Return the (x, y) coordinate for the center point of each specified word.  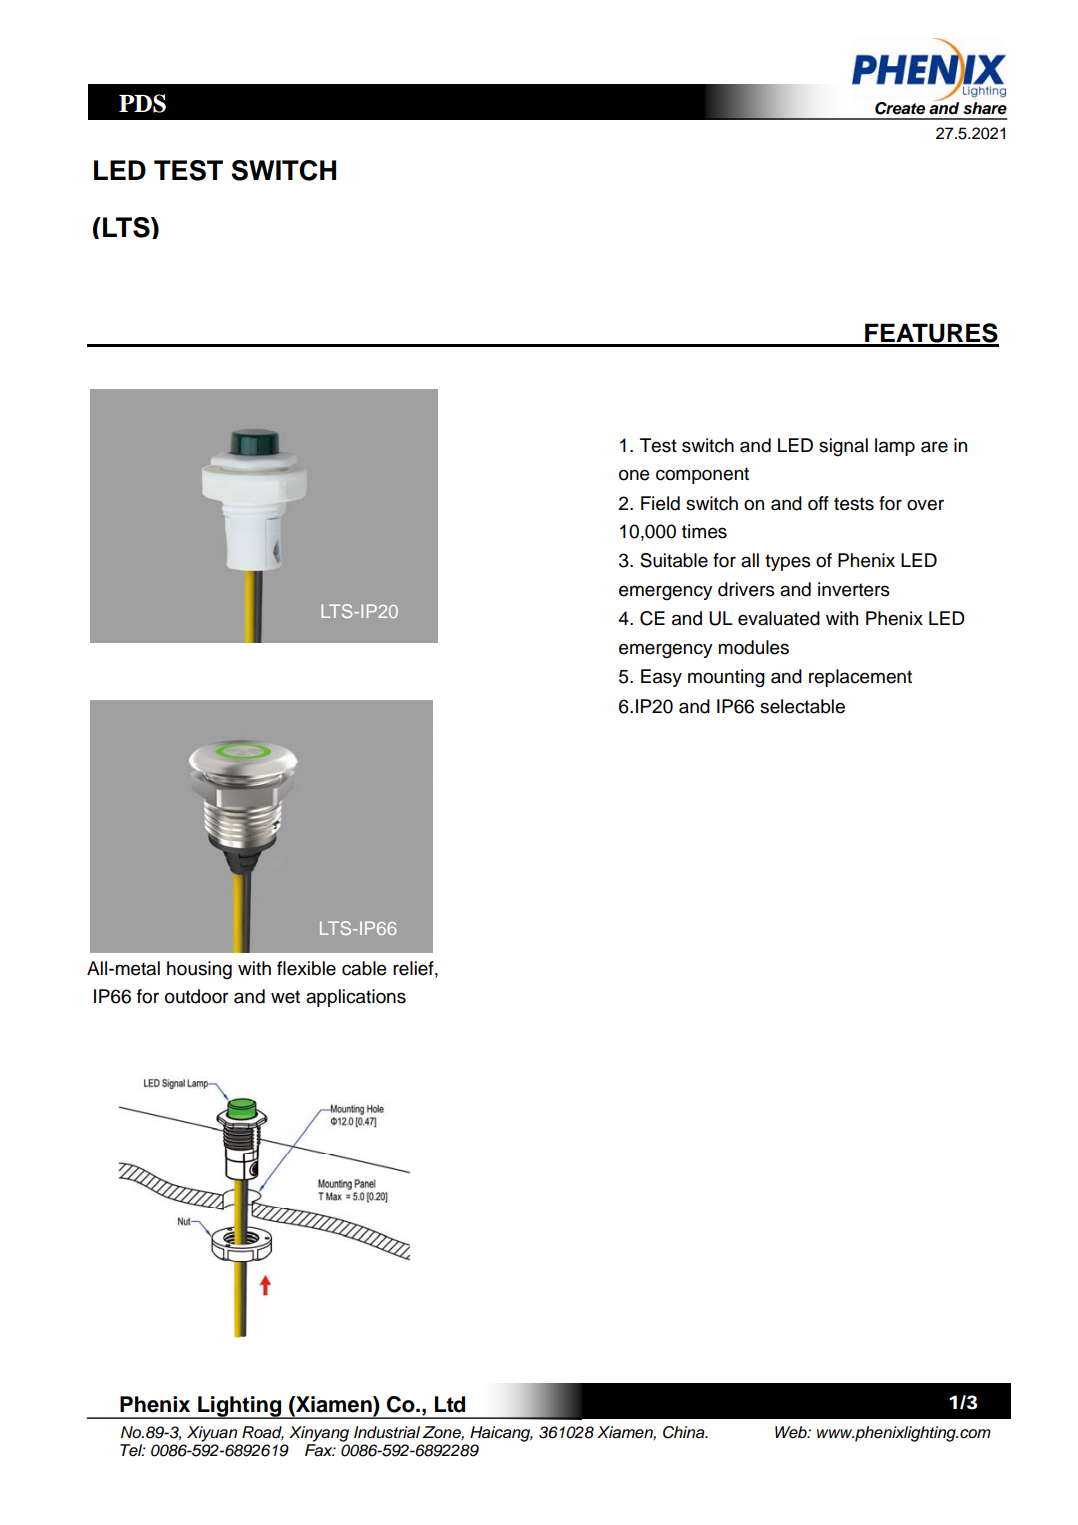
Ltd (450, 1404)
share (985, 108)
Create (900, 108)
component (702, 475)
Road (263, 1433)
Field (660, 503)
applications (356, 998)
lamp (895, 447)
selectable (802, 706)
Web (792, 1432)
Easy (661, 678)
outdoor (197, 996)
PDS (142, 103)
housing (199, 970)
